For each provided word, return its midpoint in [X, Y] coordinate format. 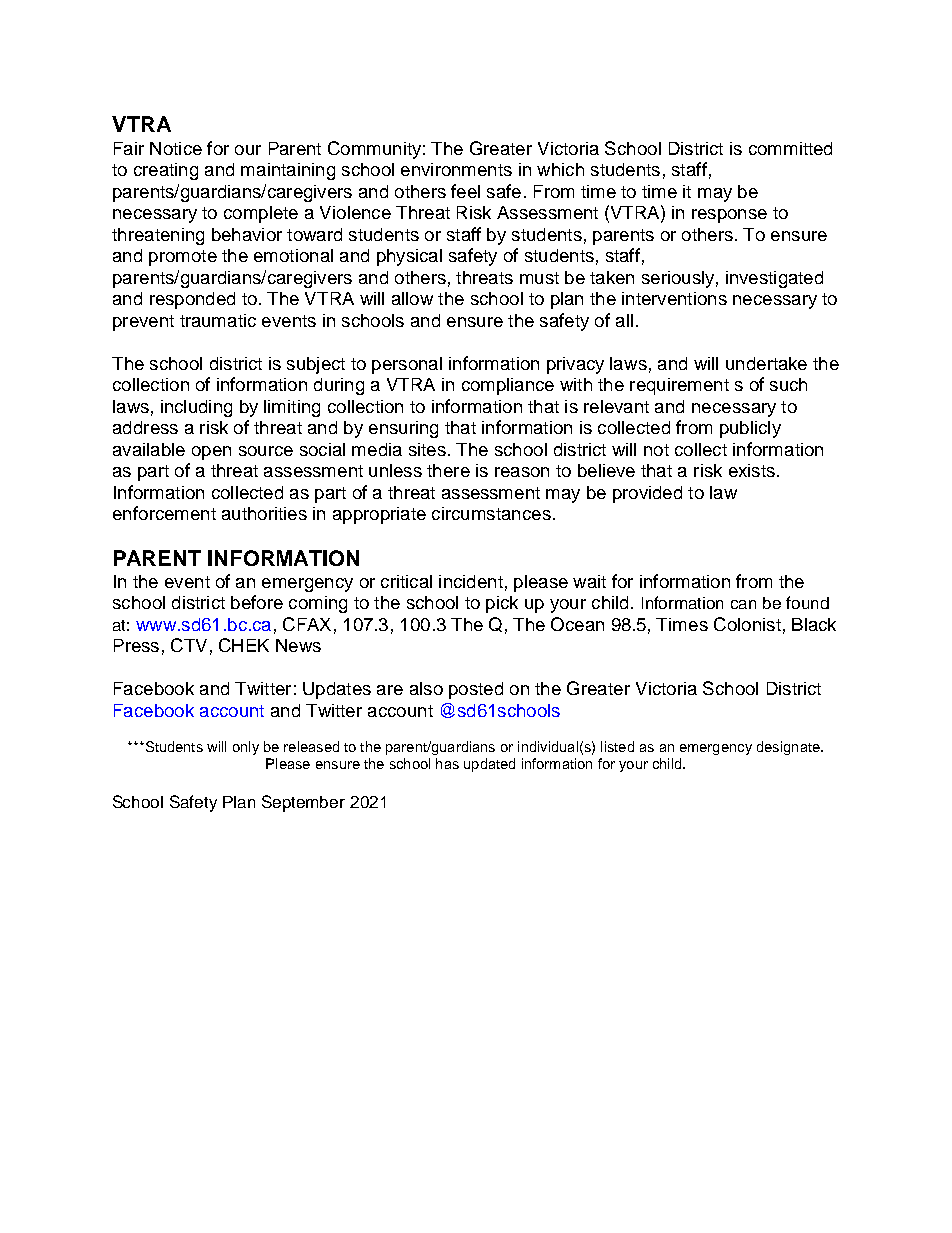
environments [456, 169]
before [257, 602]
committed [790, 148]
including [196, 408]
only [246, 748]
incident [471, 581]
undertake [766, 363]
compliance [508, 386]
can [743, 604]
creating [166, 171]
